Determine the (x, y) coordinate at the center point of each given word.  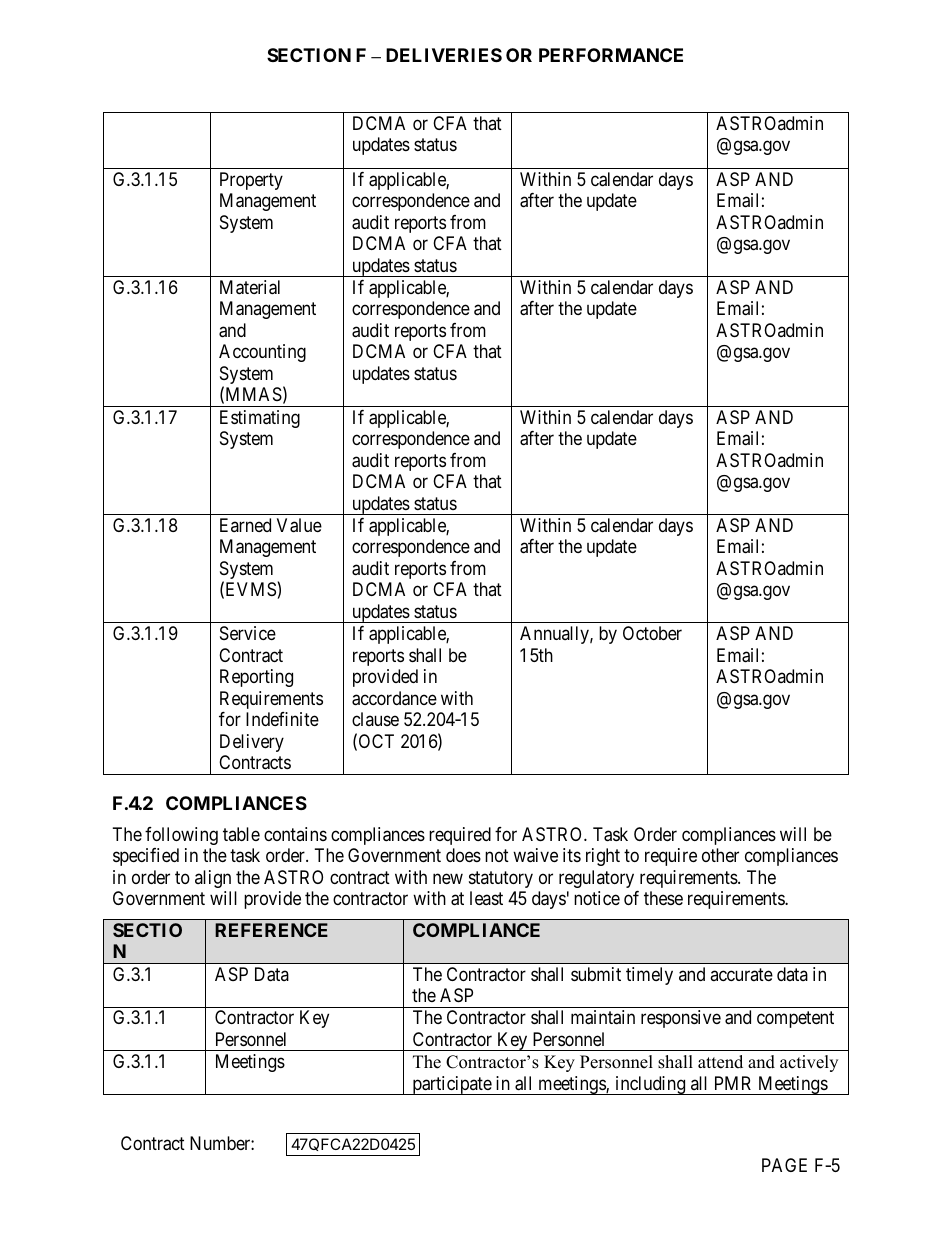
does (463, 855)
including (650, 1085)
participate (451, 1085)
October (652, 633)
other (720, 855)
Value (299, 525)
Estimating (260, 419)
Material (250, 287)
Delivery (252, 743)
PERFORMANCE (611, 55)
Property (251, 181)
